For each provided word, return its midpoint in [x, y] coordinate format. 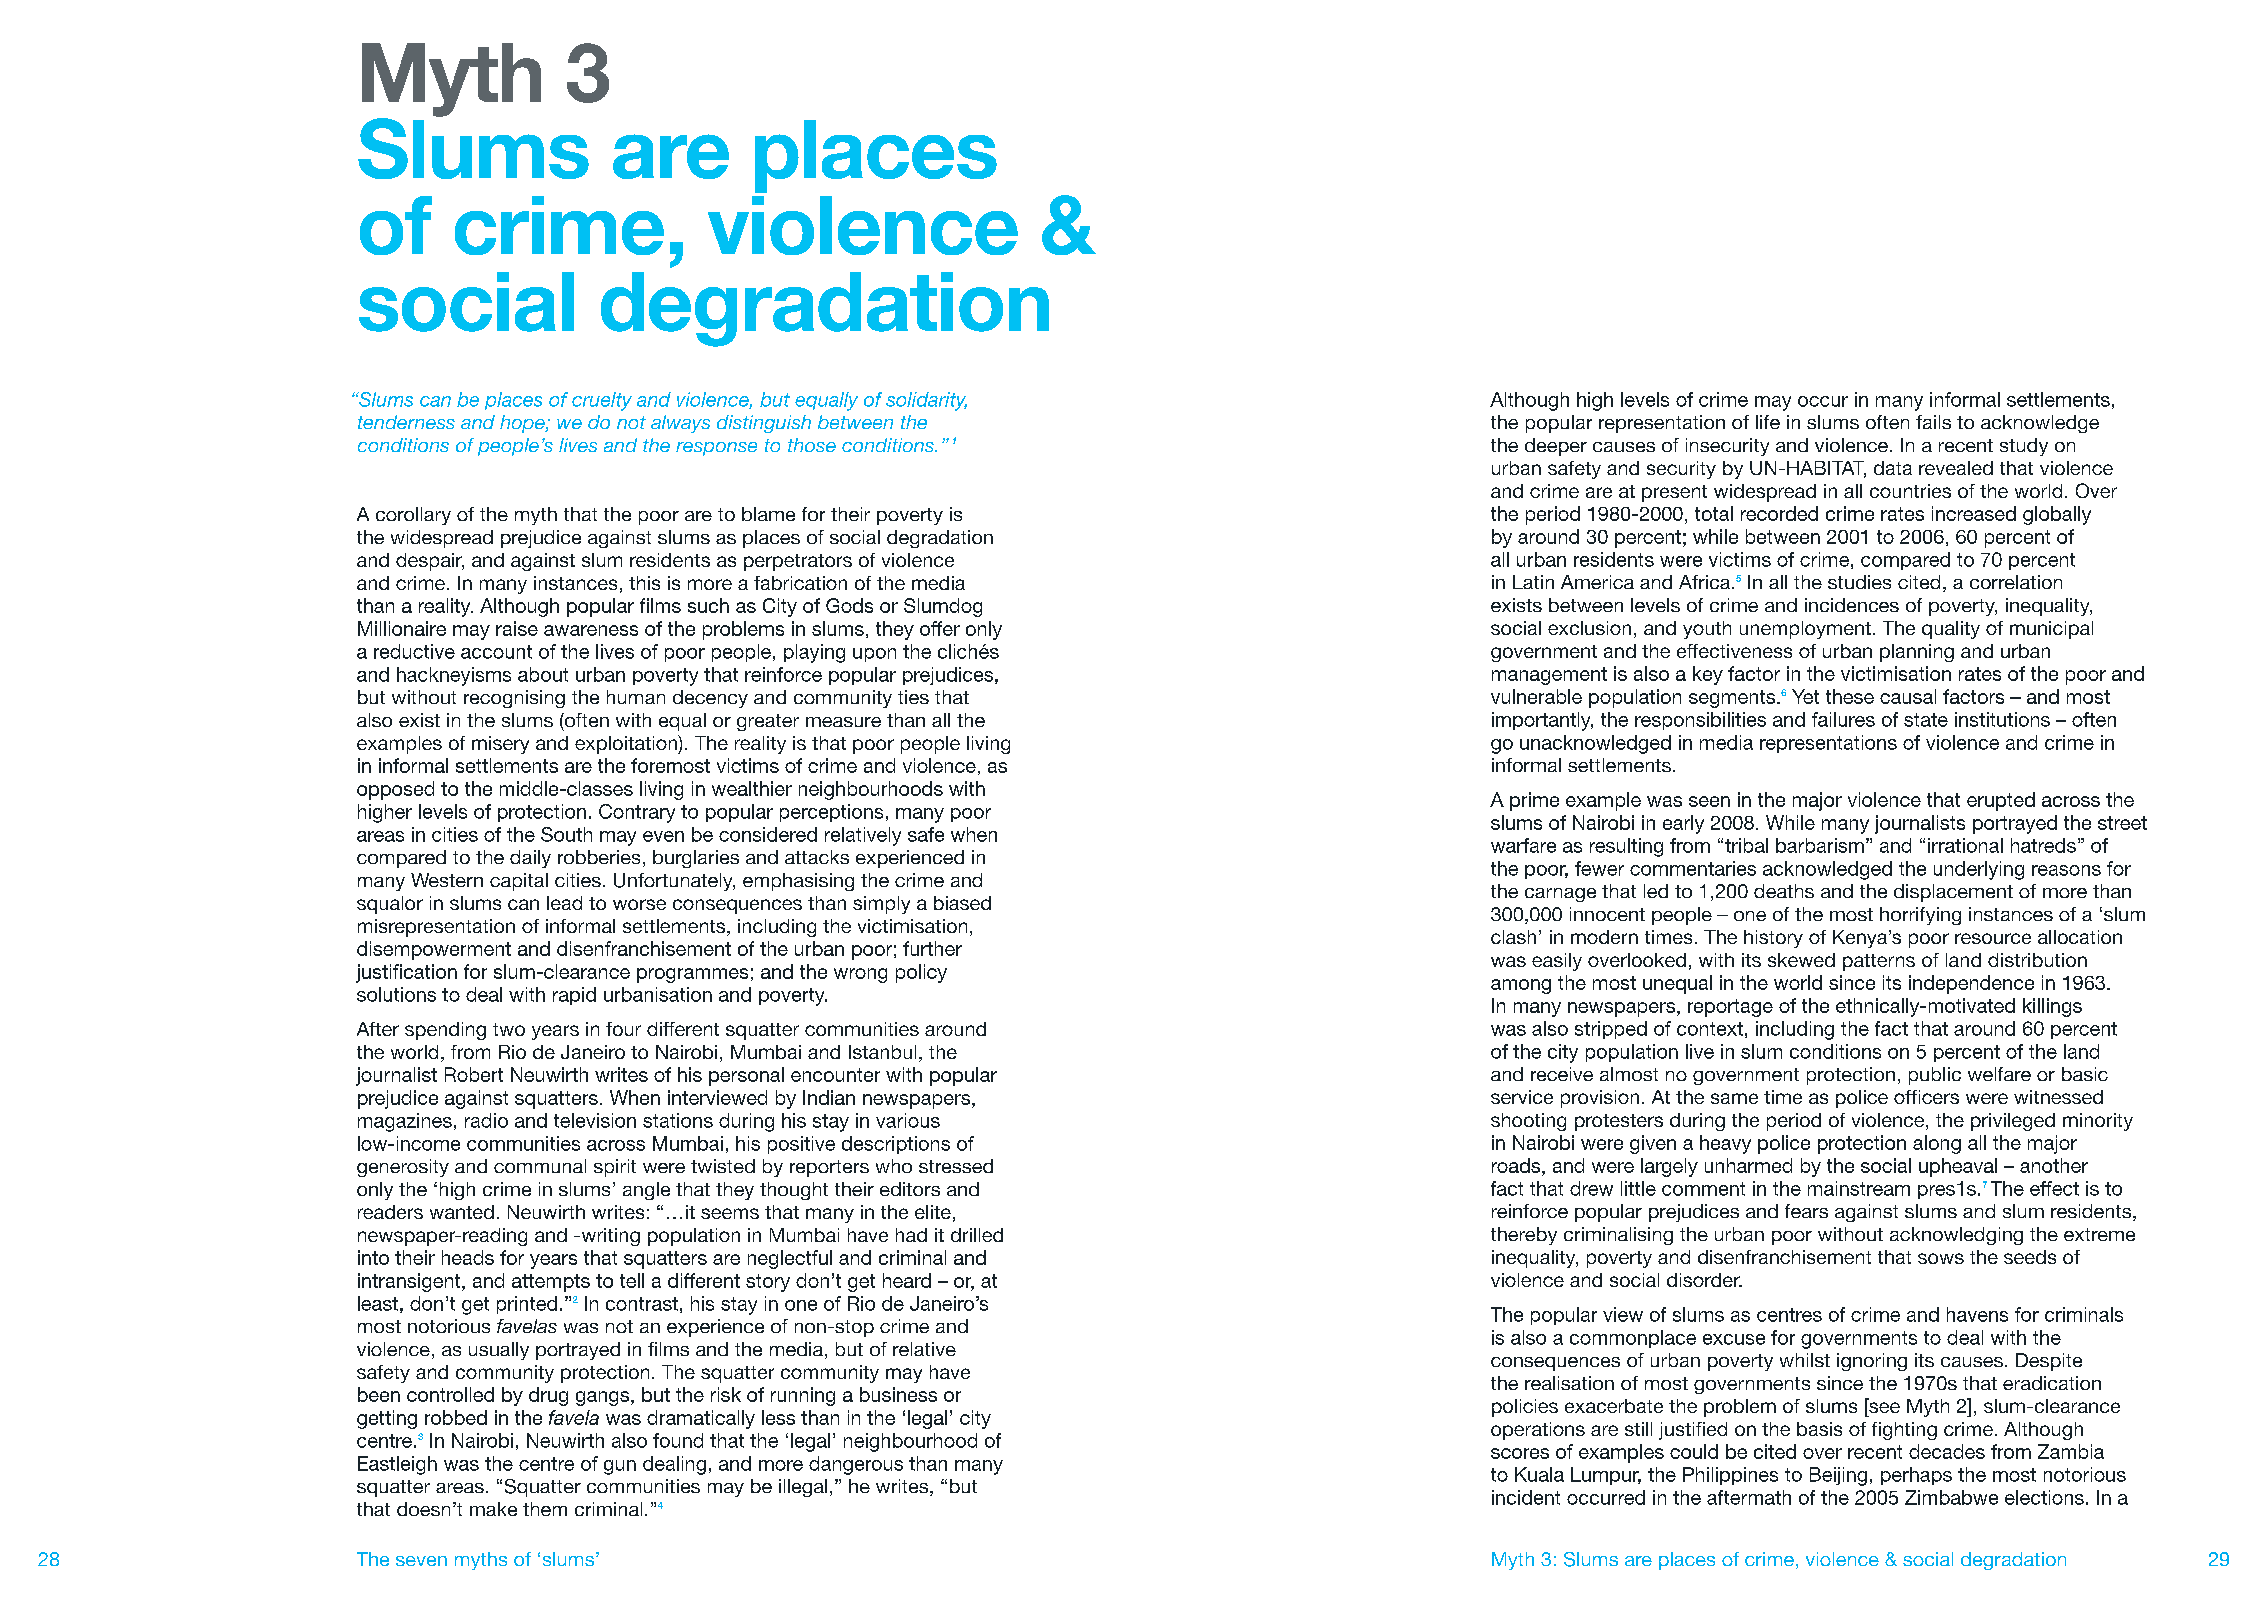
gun [620, 1467]
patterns [1879, 962]
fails [1933, 422]
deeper [1556, 447]
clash [1513, 937]
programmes [692, 975]
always [680, 424]
